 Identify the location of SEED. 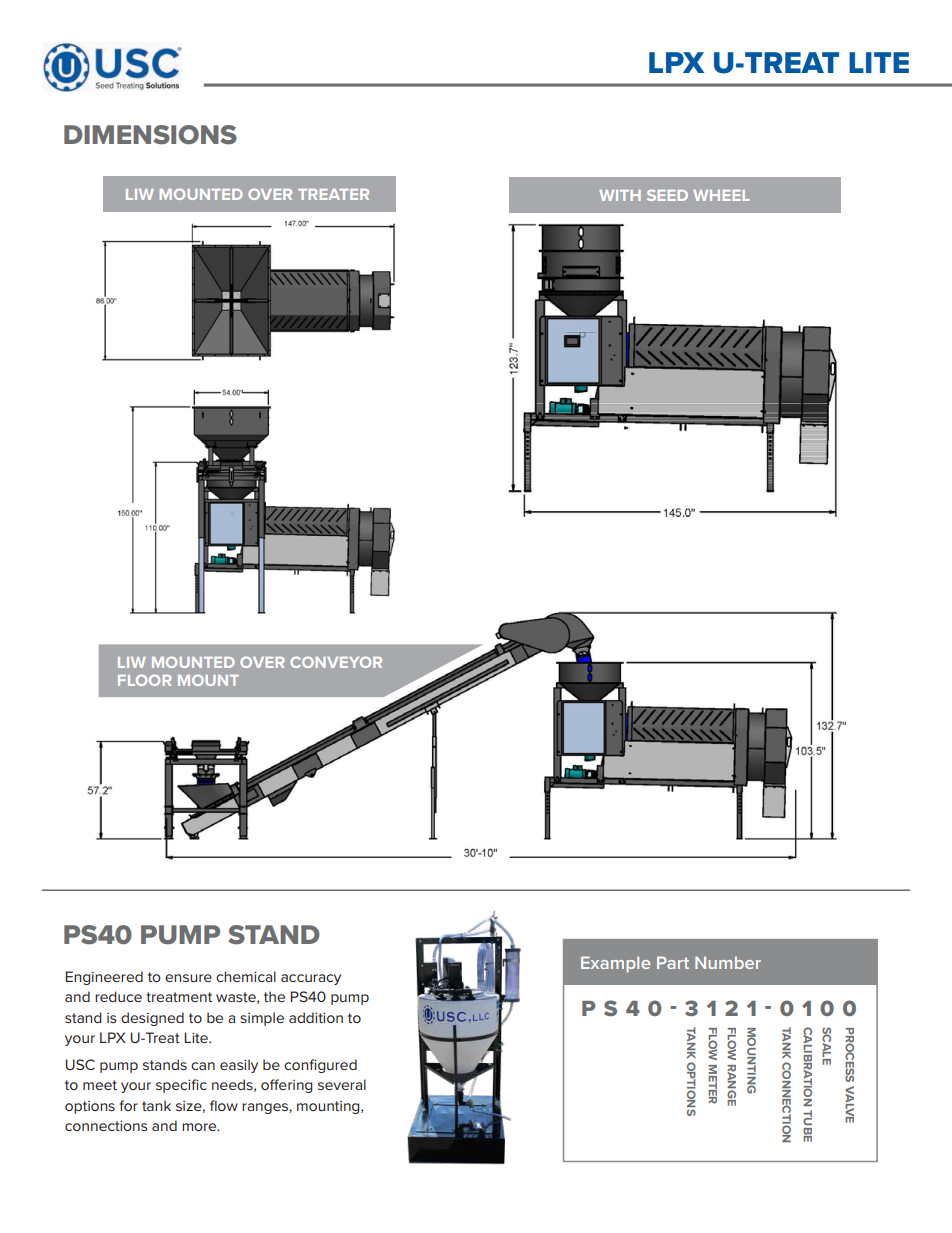
(667, 195).
